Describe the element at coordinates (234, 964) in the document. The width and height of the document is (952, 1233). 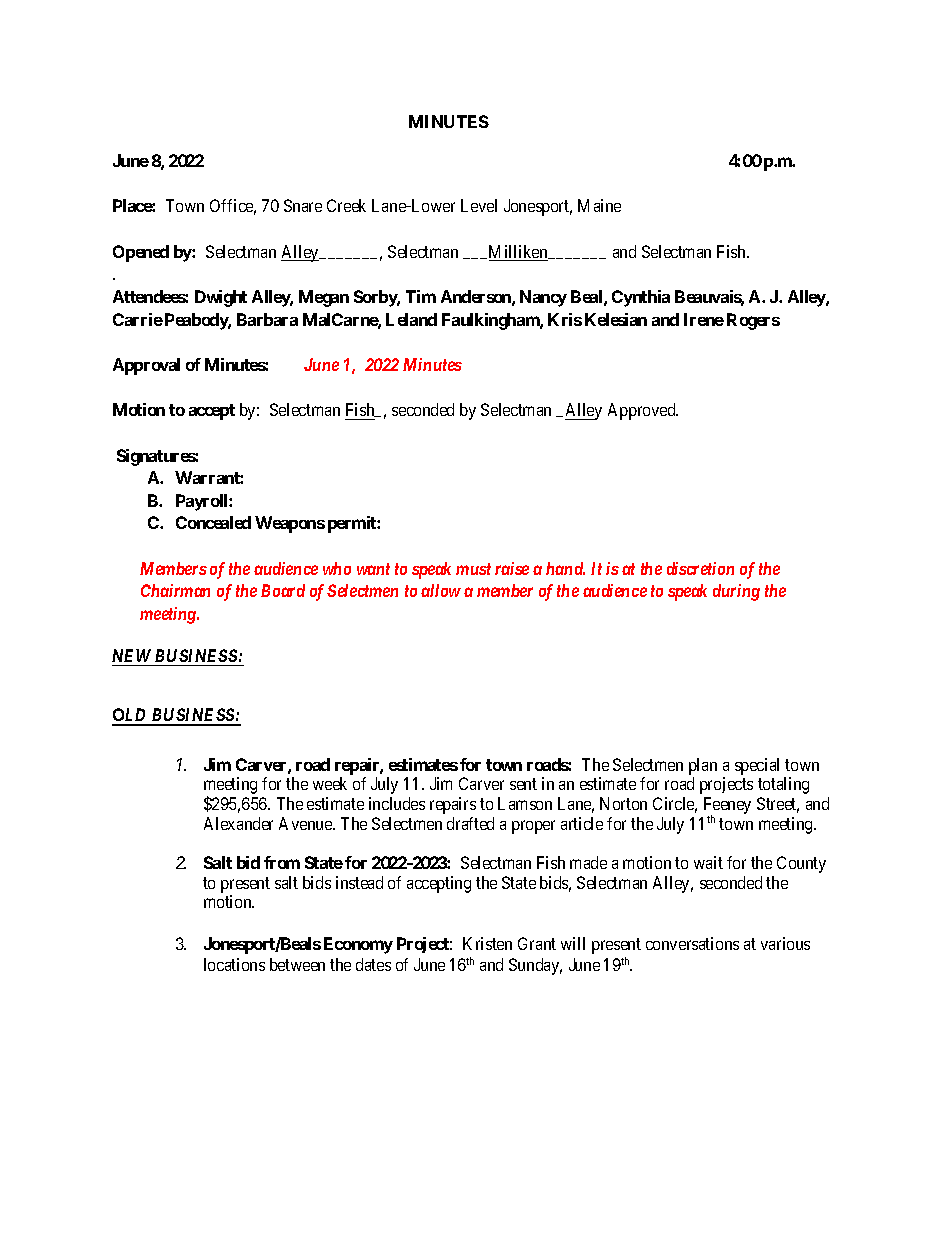
I see `locations` at that location.
